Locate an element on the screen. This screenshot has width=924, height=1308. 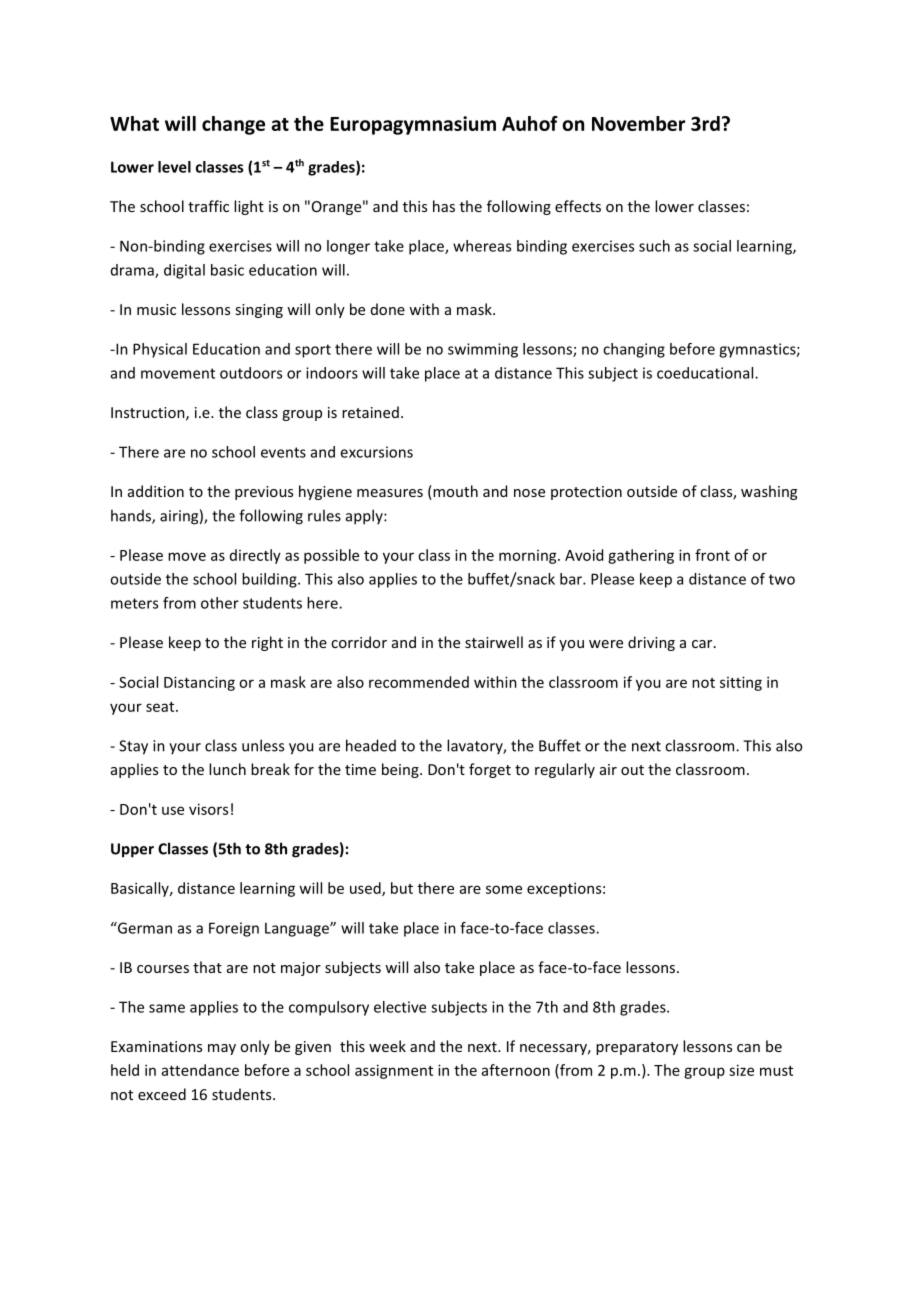
November is located at coordinates (638, 123).
